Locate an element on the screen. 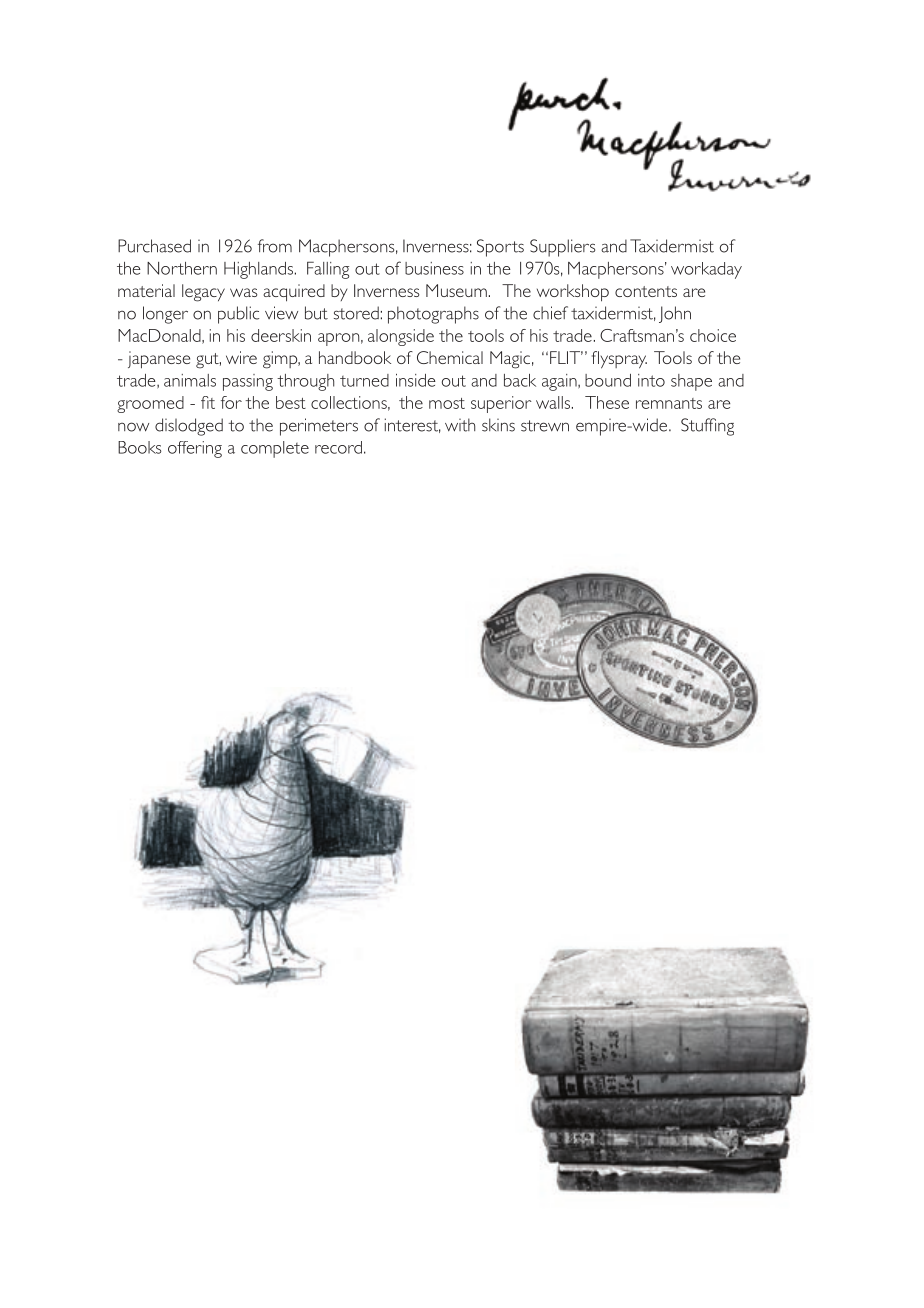 This screenshot has width=924, height=1308. Stuffing is located at coordinates (707, 427).
